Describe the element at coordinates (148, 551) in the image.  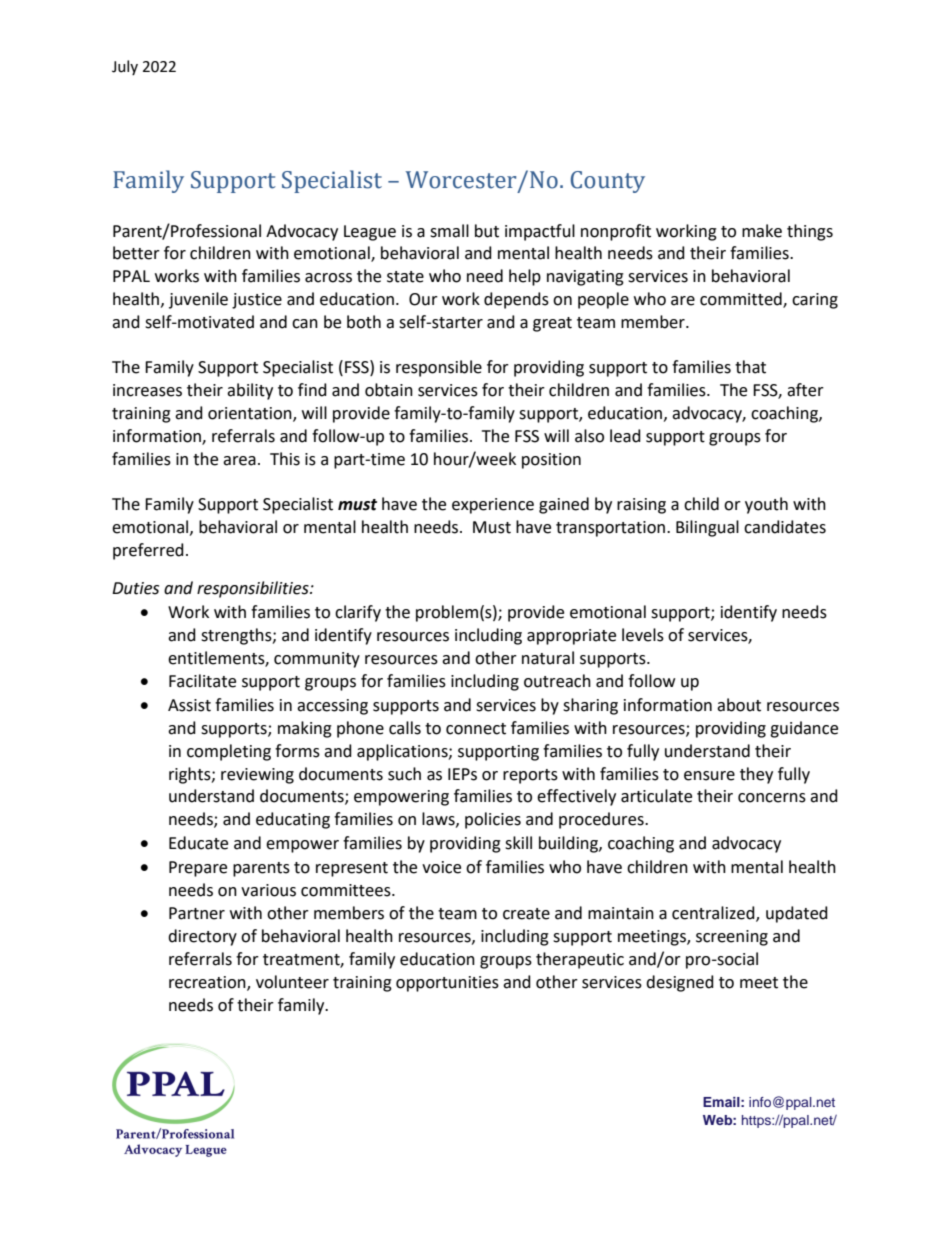
I see `preferred` at that location.
